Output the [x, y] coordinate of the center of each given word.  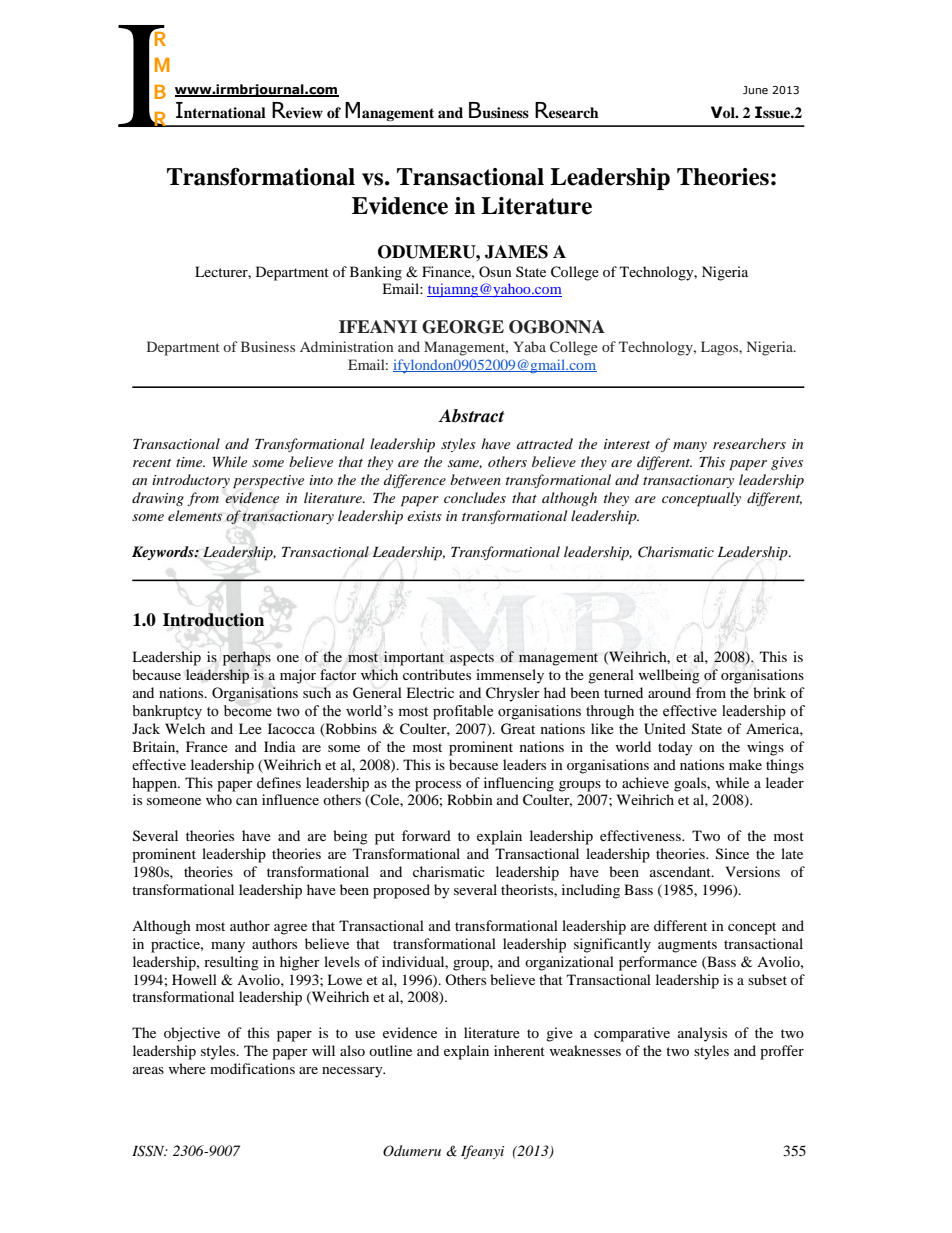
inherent [519, 1050]
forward [426, 835]
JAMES [516, 252]
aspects [472, 659]
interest [627, 444]
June [755, 90]
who [219, 799]
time [190, 462]
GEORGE [463, 327]
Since [732, 854]
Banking [376, 273]
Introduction [213, 620]
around [669, 692]
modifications [252, 1068]
